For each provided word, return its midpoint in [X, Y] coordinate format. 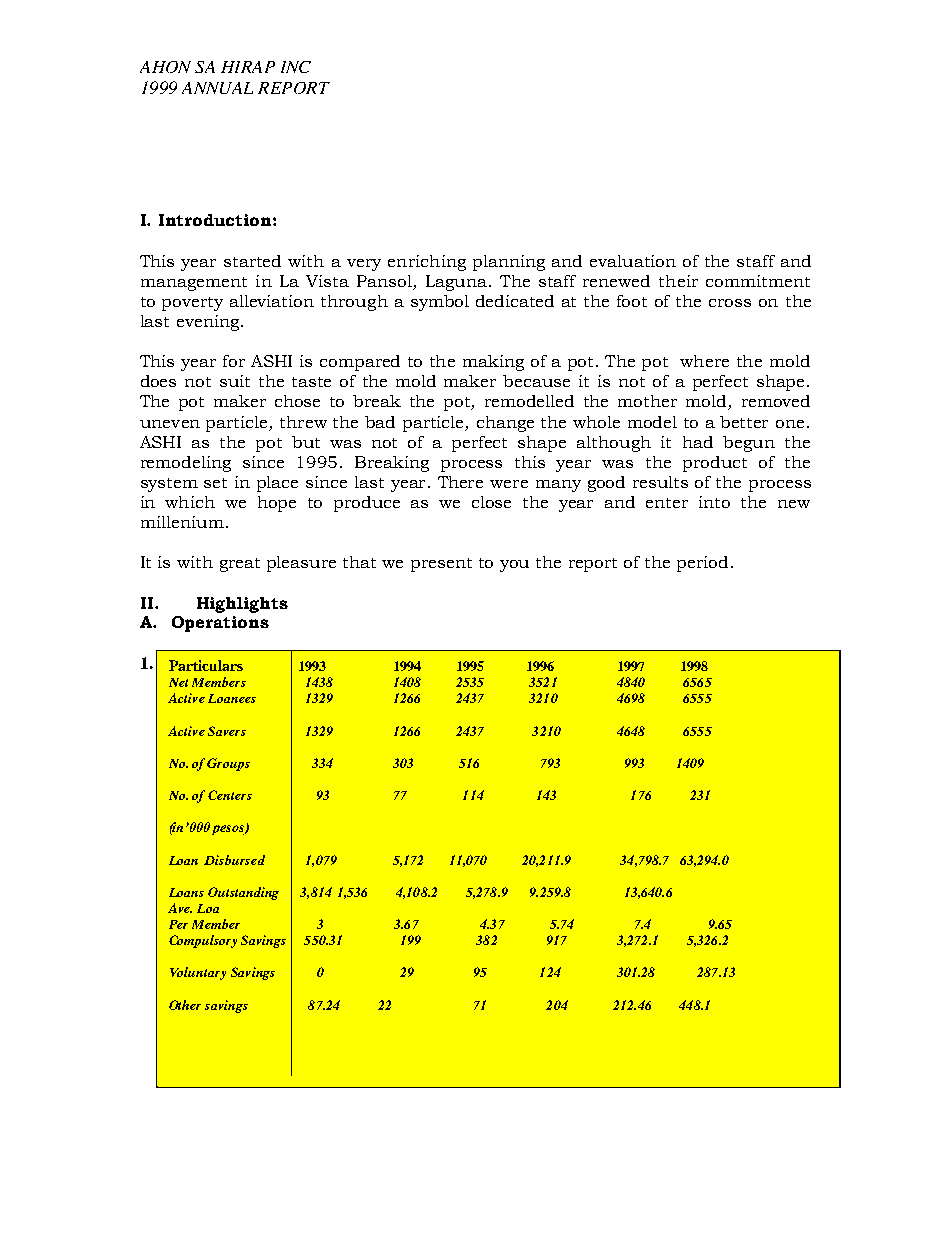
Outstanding [243, 893]
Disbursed [234, 860]
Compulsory [203, 941]
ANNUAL [217, 88]
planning [509, 263]
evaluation [633, 261]
